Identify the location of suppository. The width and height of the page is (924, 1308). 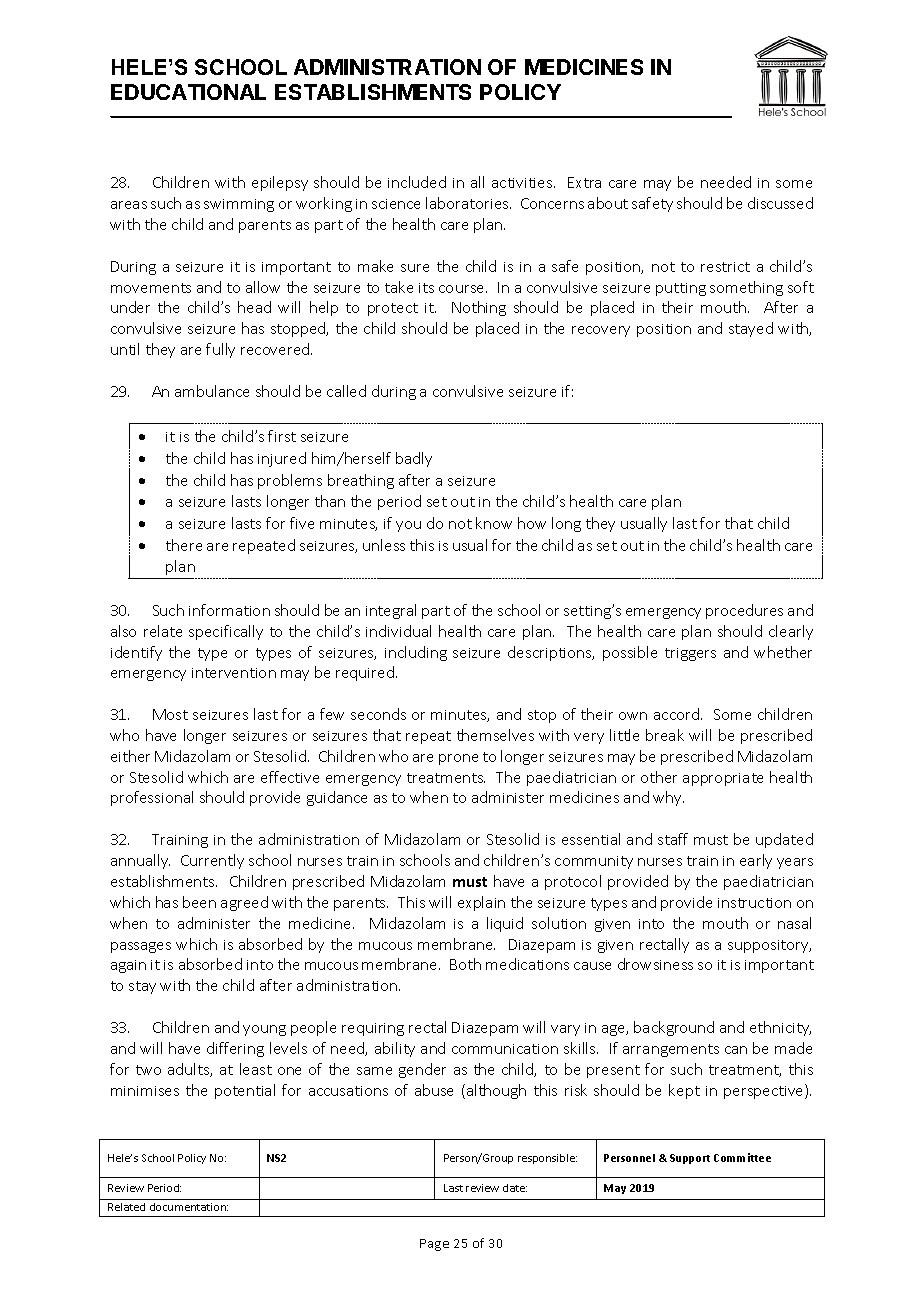
(769, 946).
